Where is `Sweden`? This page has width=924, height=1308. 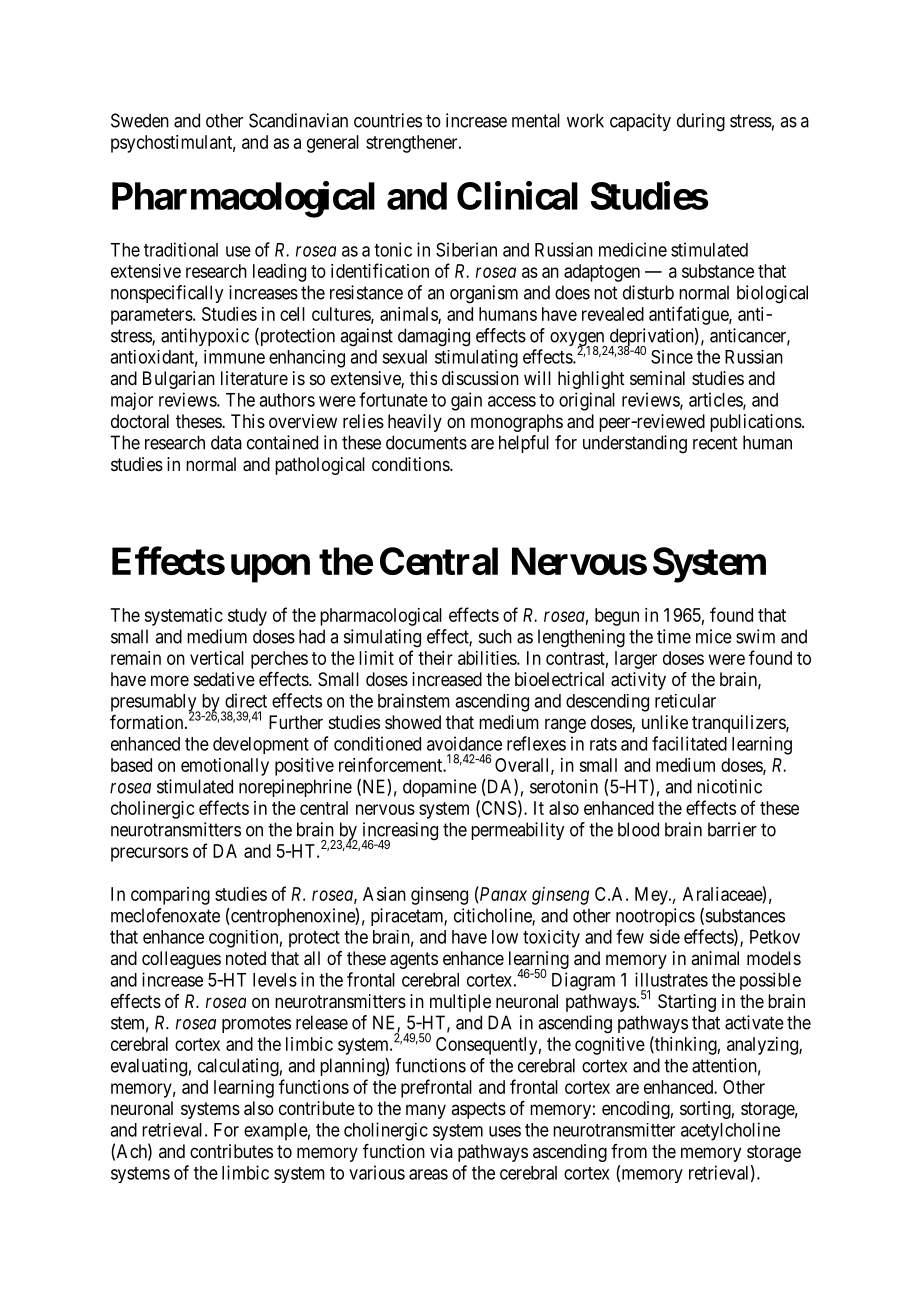
Sweden is located at coordinates (140, 120).
